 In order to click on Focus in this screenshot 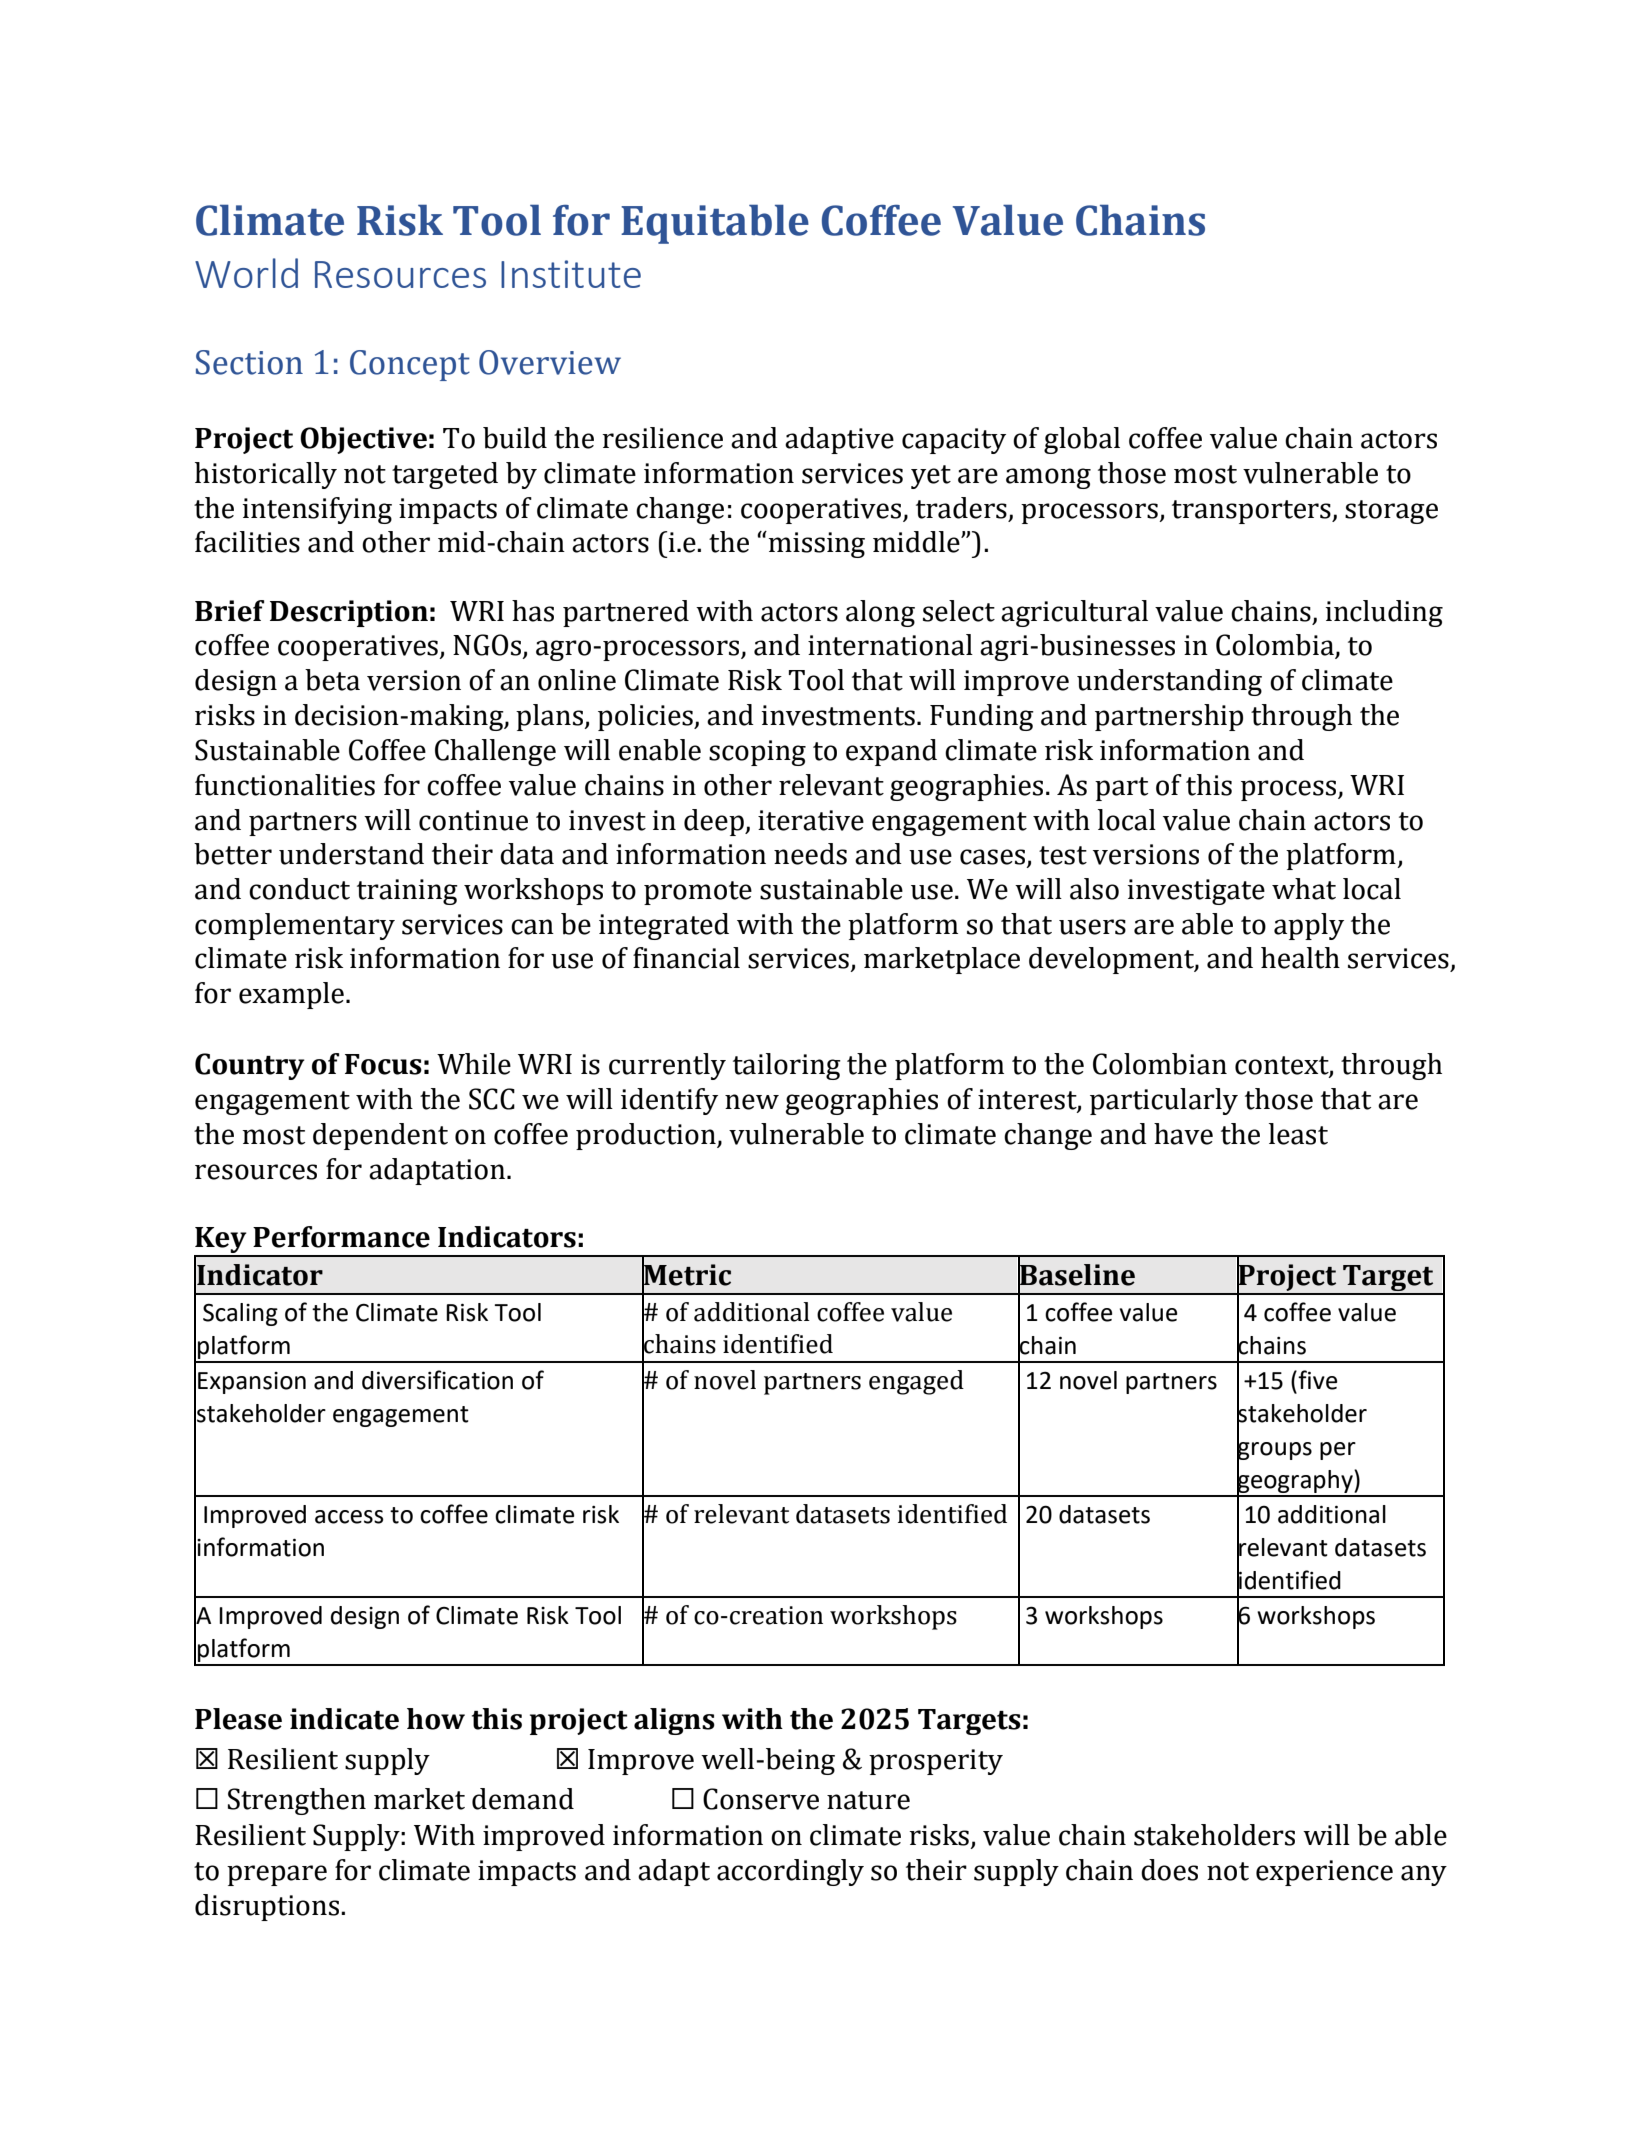, I will do `click(383, 1064)`.
